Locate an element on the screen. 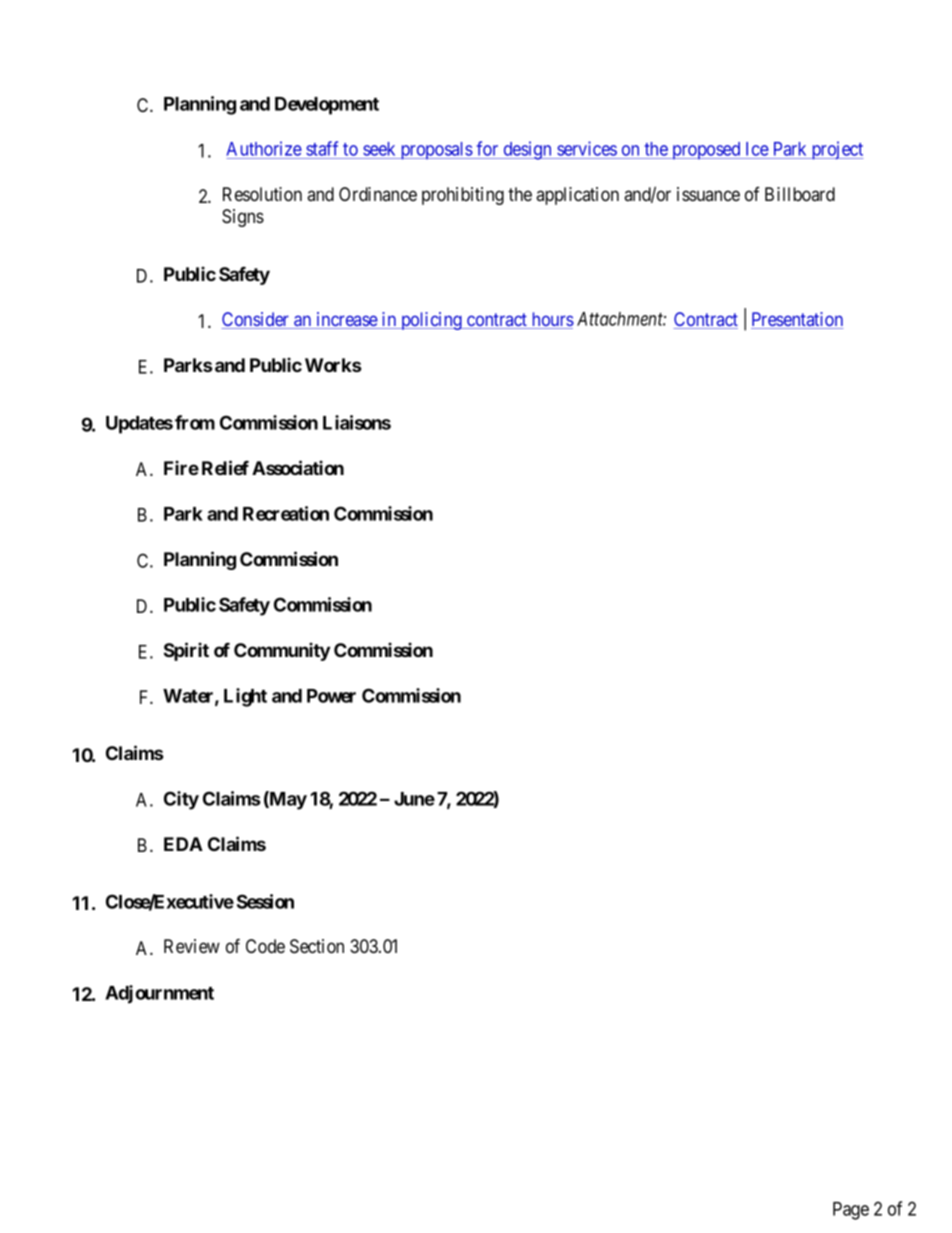 The image size is (952, 1233). Authorize is located at coordinates (264, 148).
